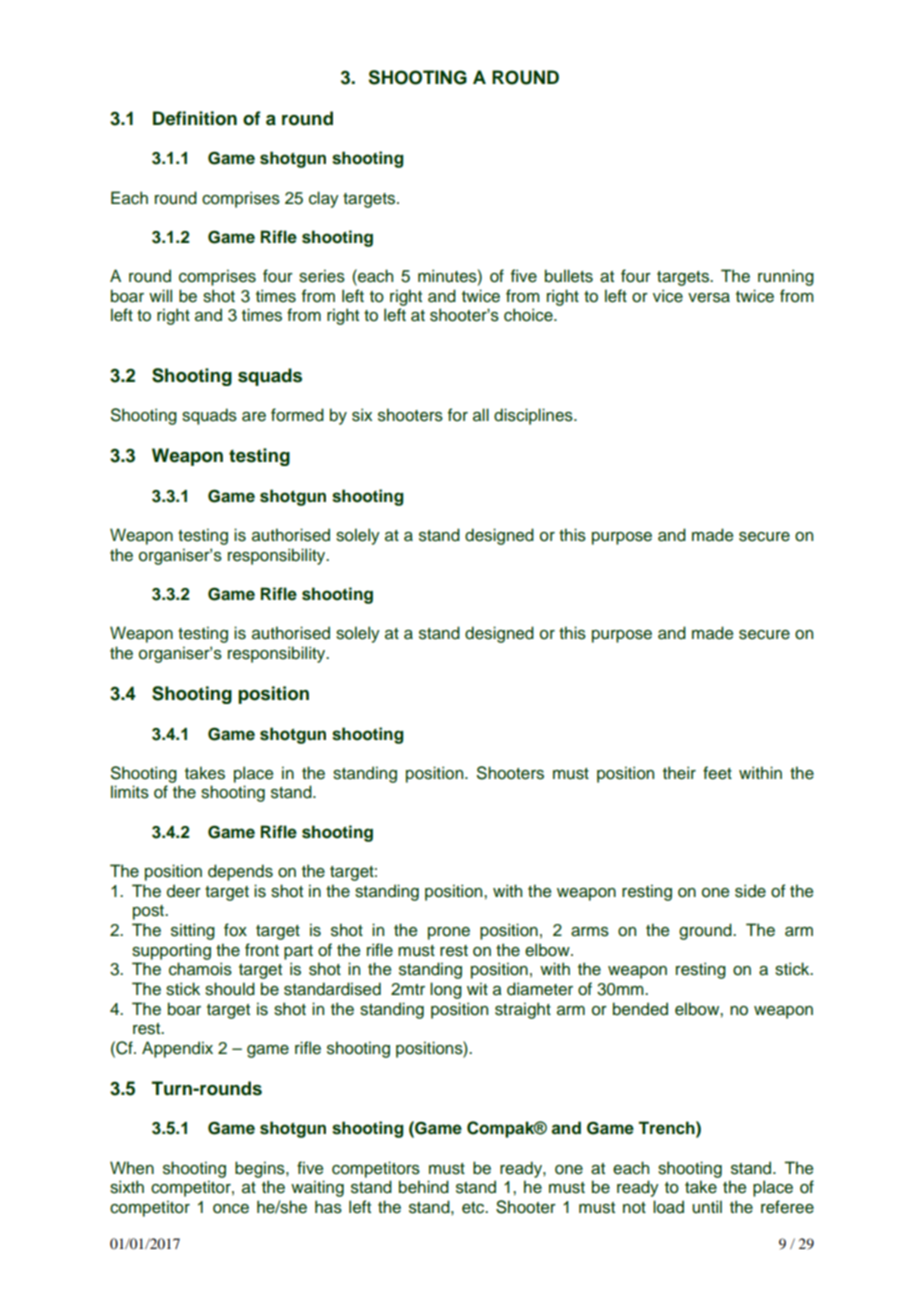 This screenshot has width=924, height=1308. Describe the element at coordinates (195, 118) in the screenshot. I see `Definition` at that location.
